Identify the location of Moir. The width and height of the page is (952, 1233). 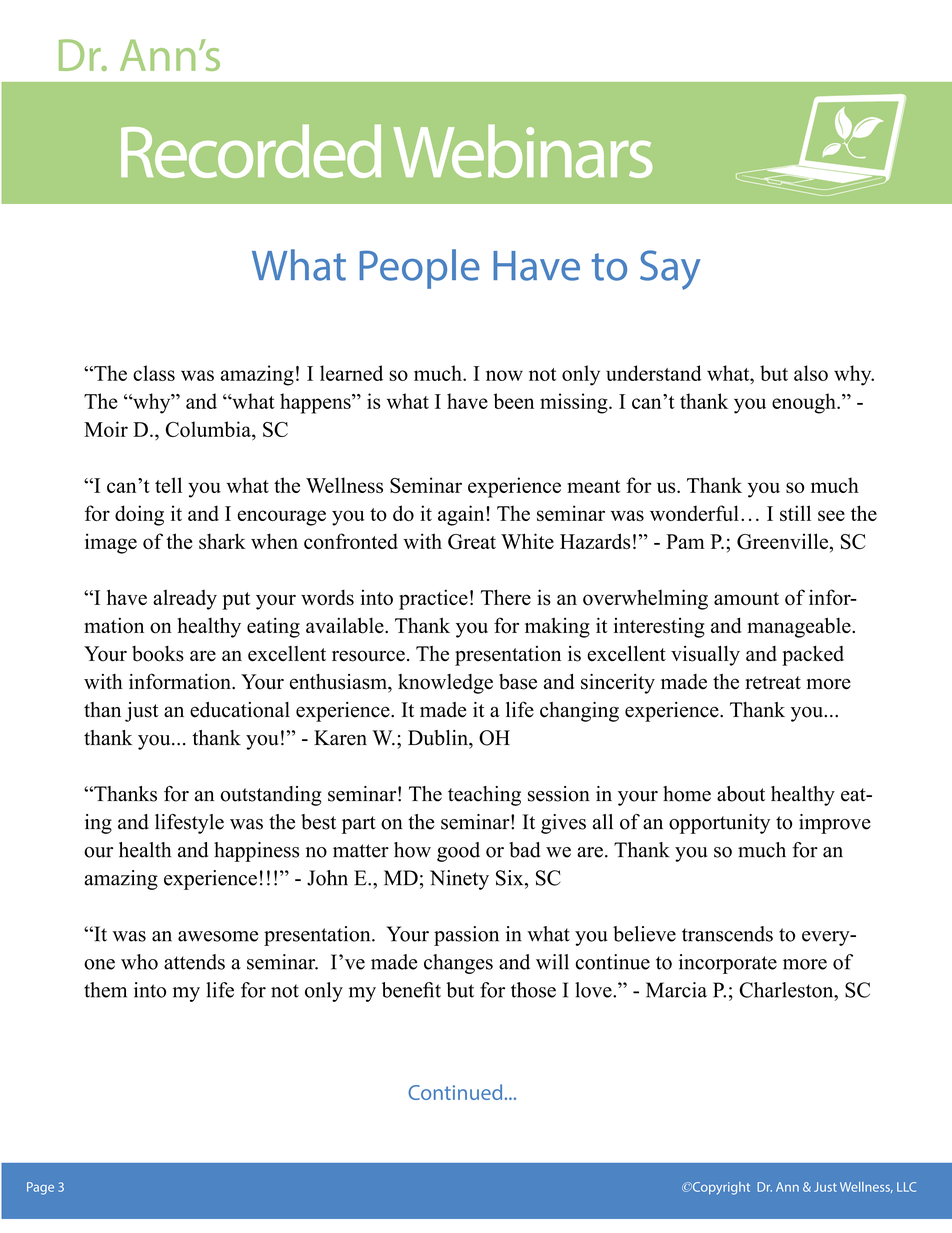
(106, 429).
